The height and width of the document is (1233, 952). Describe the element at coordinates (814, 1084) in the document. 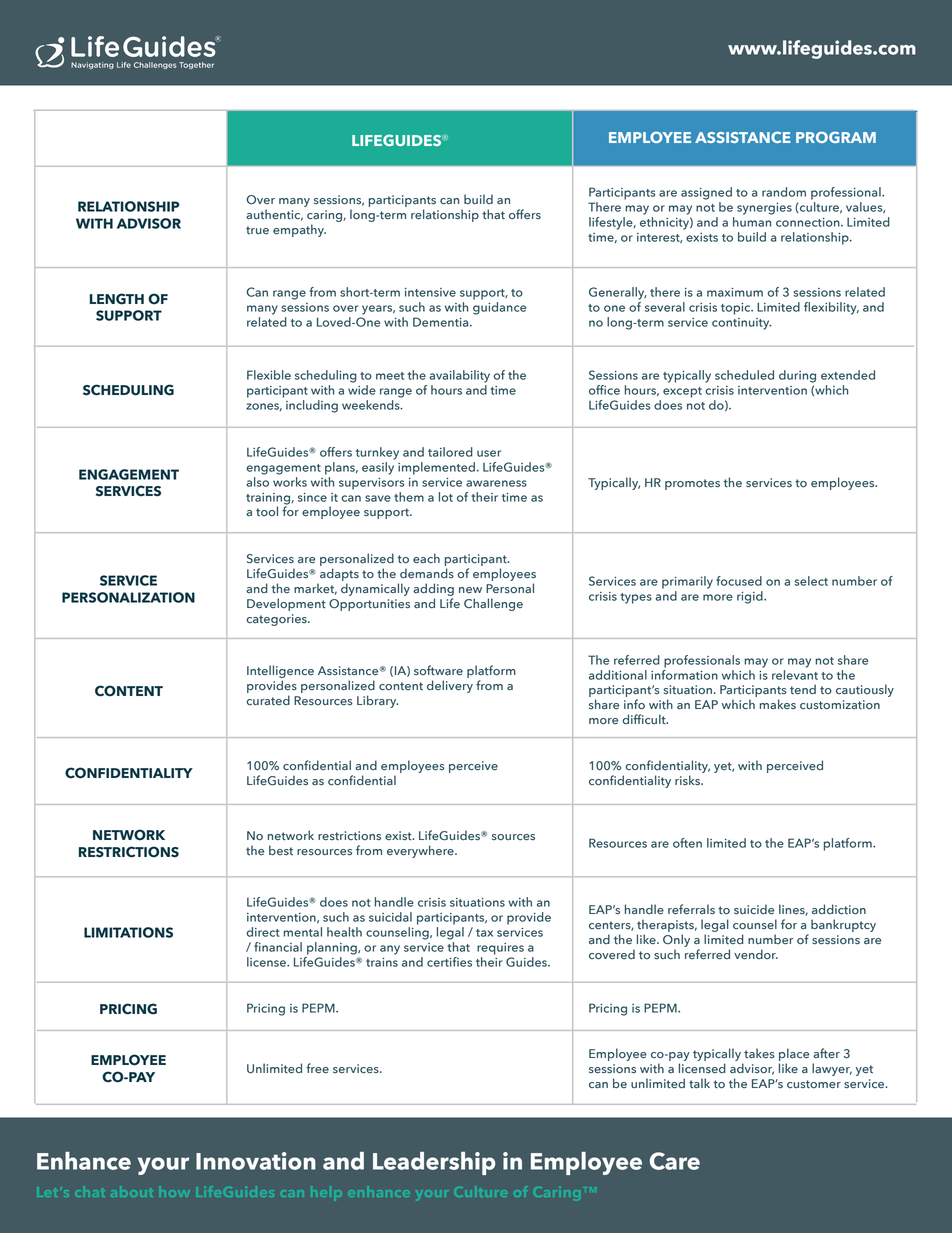

I see `customer` at that location.
